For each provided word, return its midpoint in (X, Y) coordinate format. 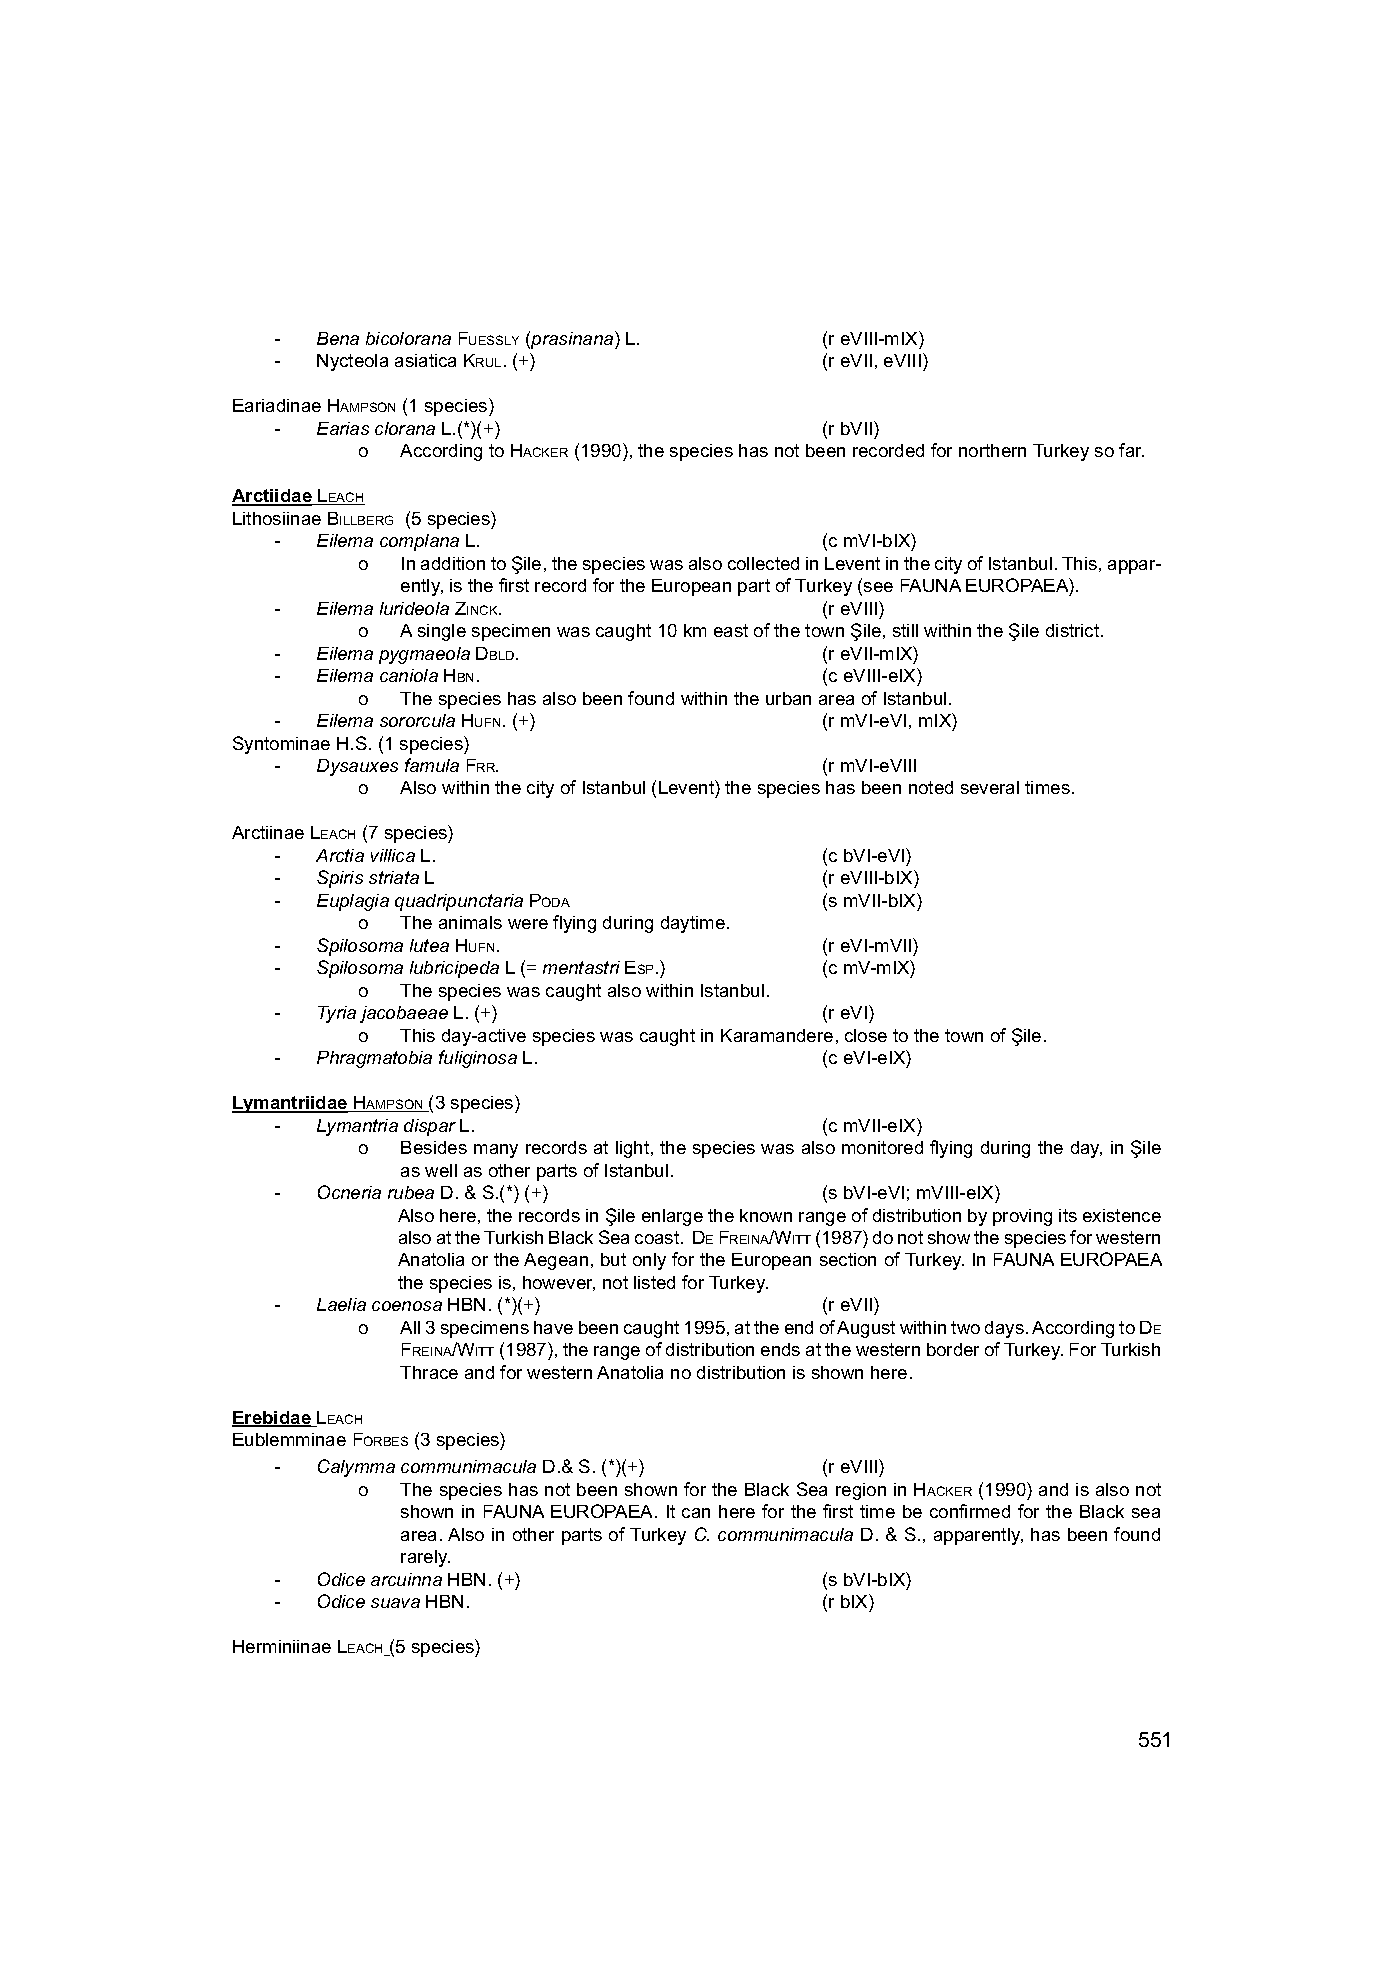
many (496, 1151)
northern (992, 450)
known (766, 1215)
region (861, 1491)
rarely (425, 1558)
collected (763, 563)
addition (453, 563)
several (990, 787)
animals (470, 922)
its (1068, 1215)
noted (931, 787)
